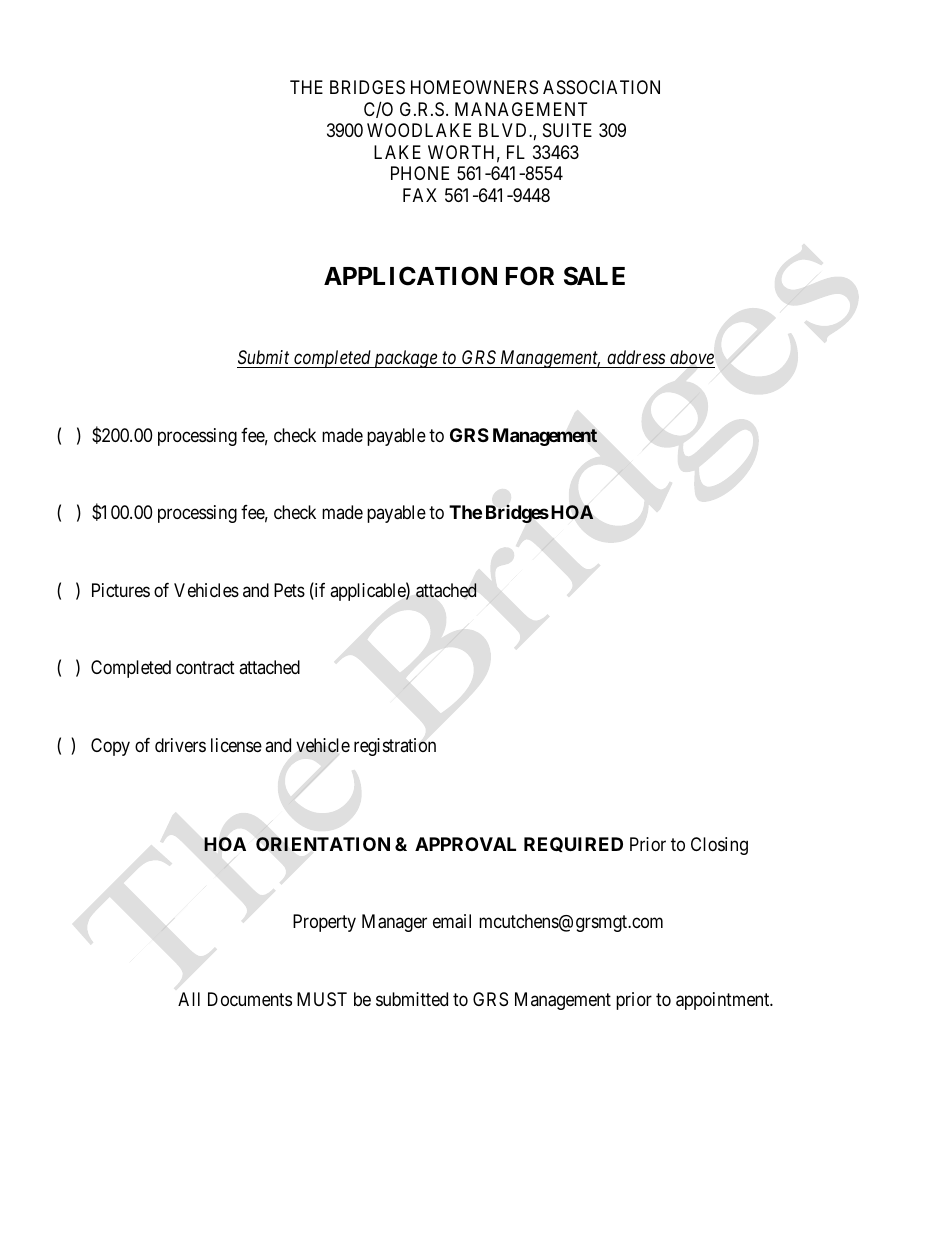  Describe the element at coordinates (395, 747) in the image. I see `registration` at that location.
